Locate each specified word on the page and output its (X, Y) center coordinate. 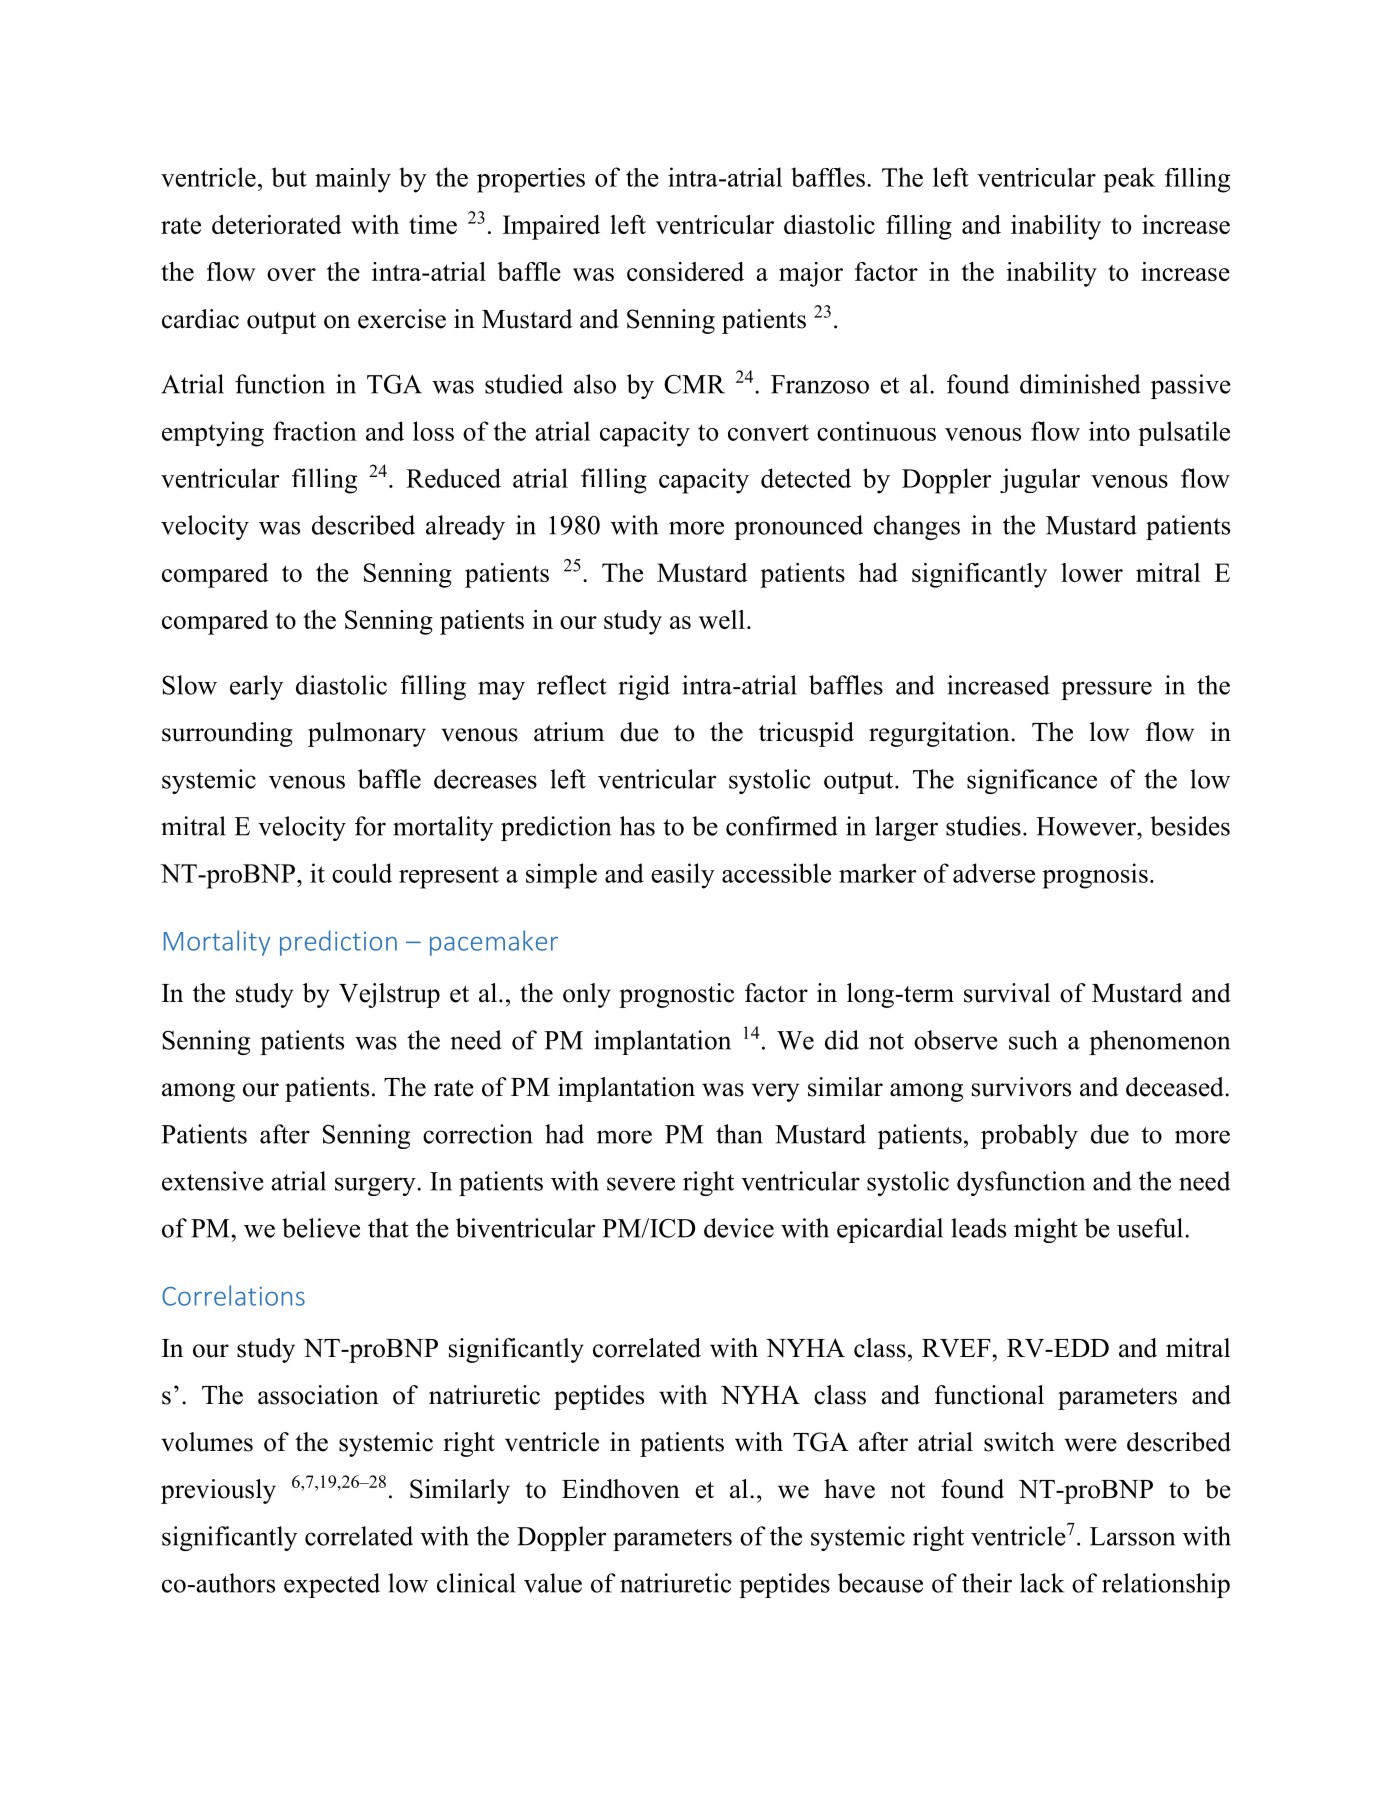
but (289, 177)
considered (685, 271)
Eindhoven (621, 1489)
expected (332, 1585)
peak (1129, 180)
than (739, 1134)
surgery (376, 1186)
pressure (1106, 690)
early (256, 687)
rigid (644, 687)
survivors (1021, 1087)
